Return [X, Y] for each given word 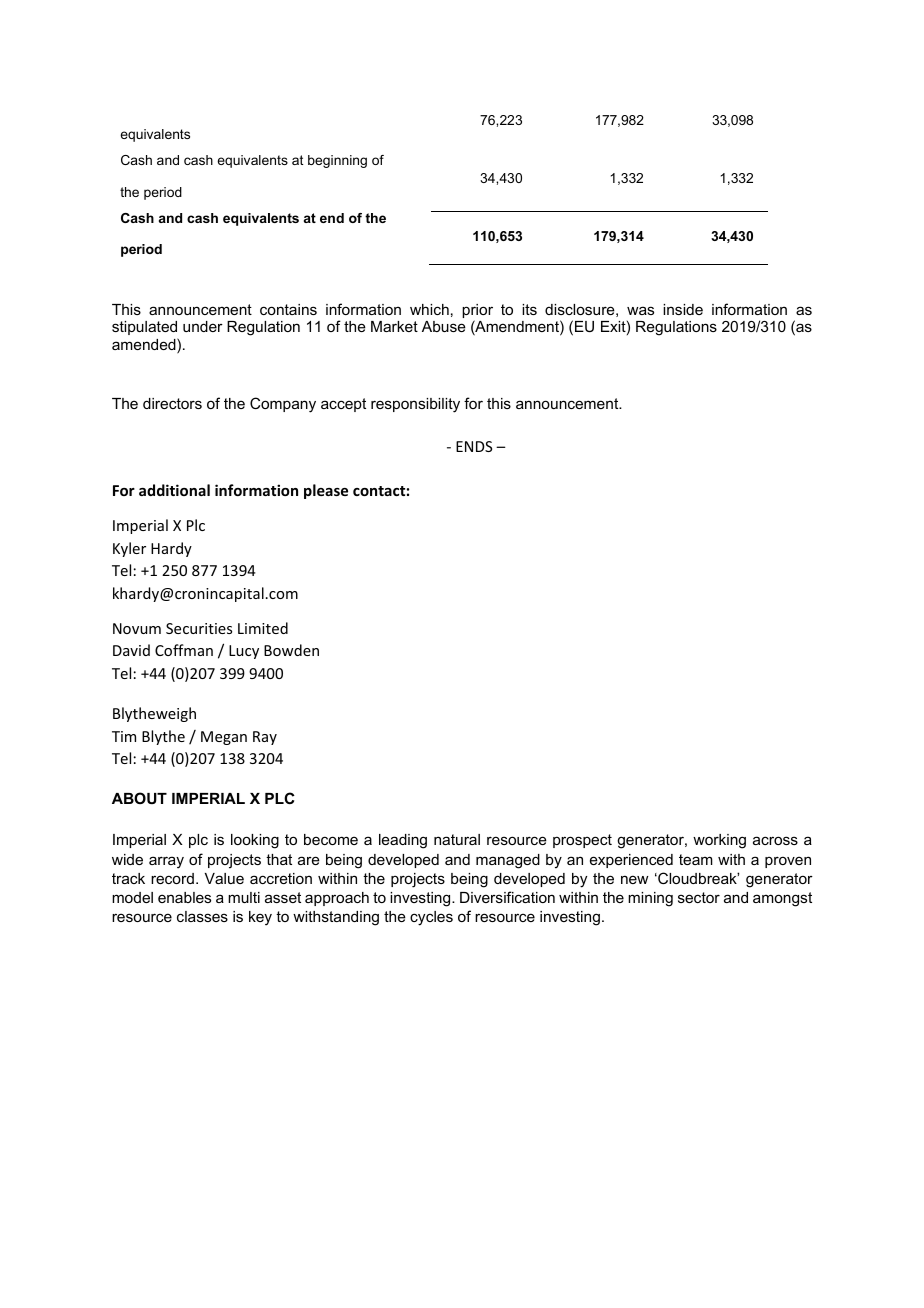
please [326, 491]
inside [683, 309]
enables [184, 897]
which [429, 309]
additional [174, 490]
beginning [337, 161]
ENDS [474, 446]
